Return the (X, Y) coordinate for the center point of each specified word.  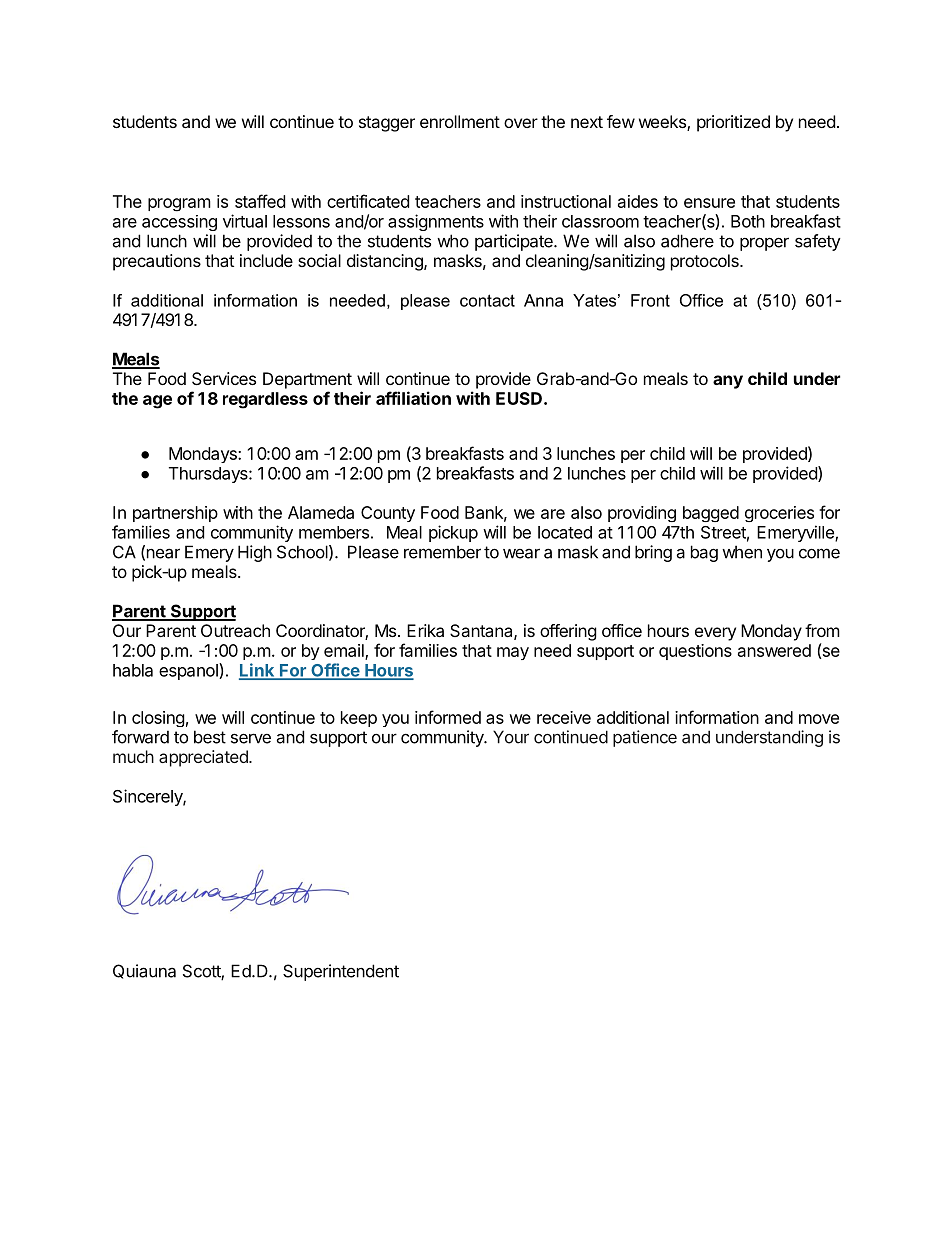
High (255, 553)
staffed (260, 201)
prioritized (733, 123)
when (742, 552)
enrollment (460, 121)
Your (511, 737)
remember (442, 552)
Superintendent (341, 972)
